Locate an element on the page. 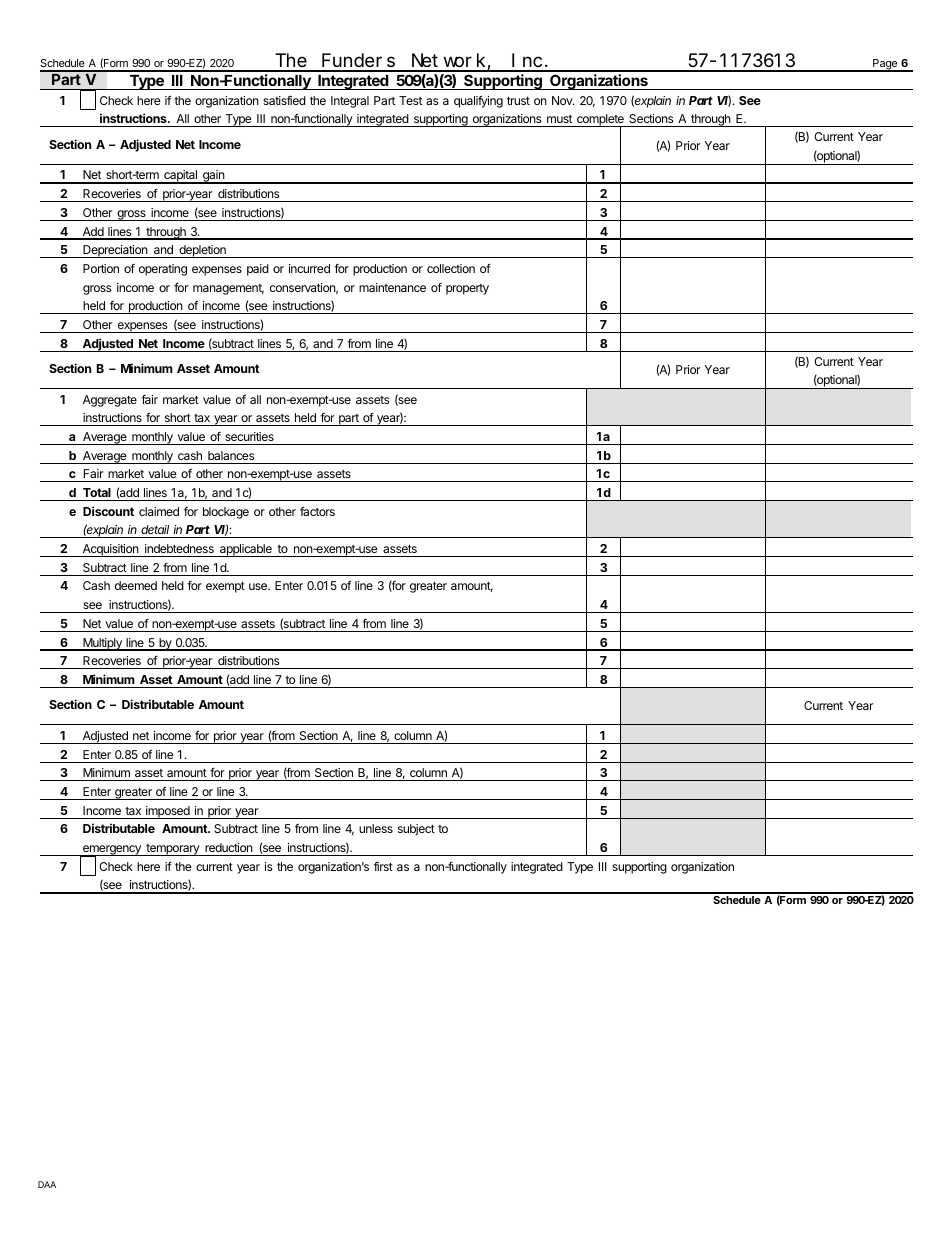  subject is located at coordinates (416, 830).
